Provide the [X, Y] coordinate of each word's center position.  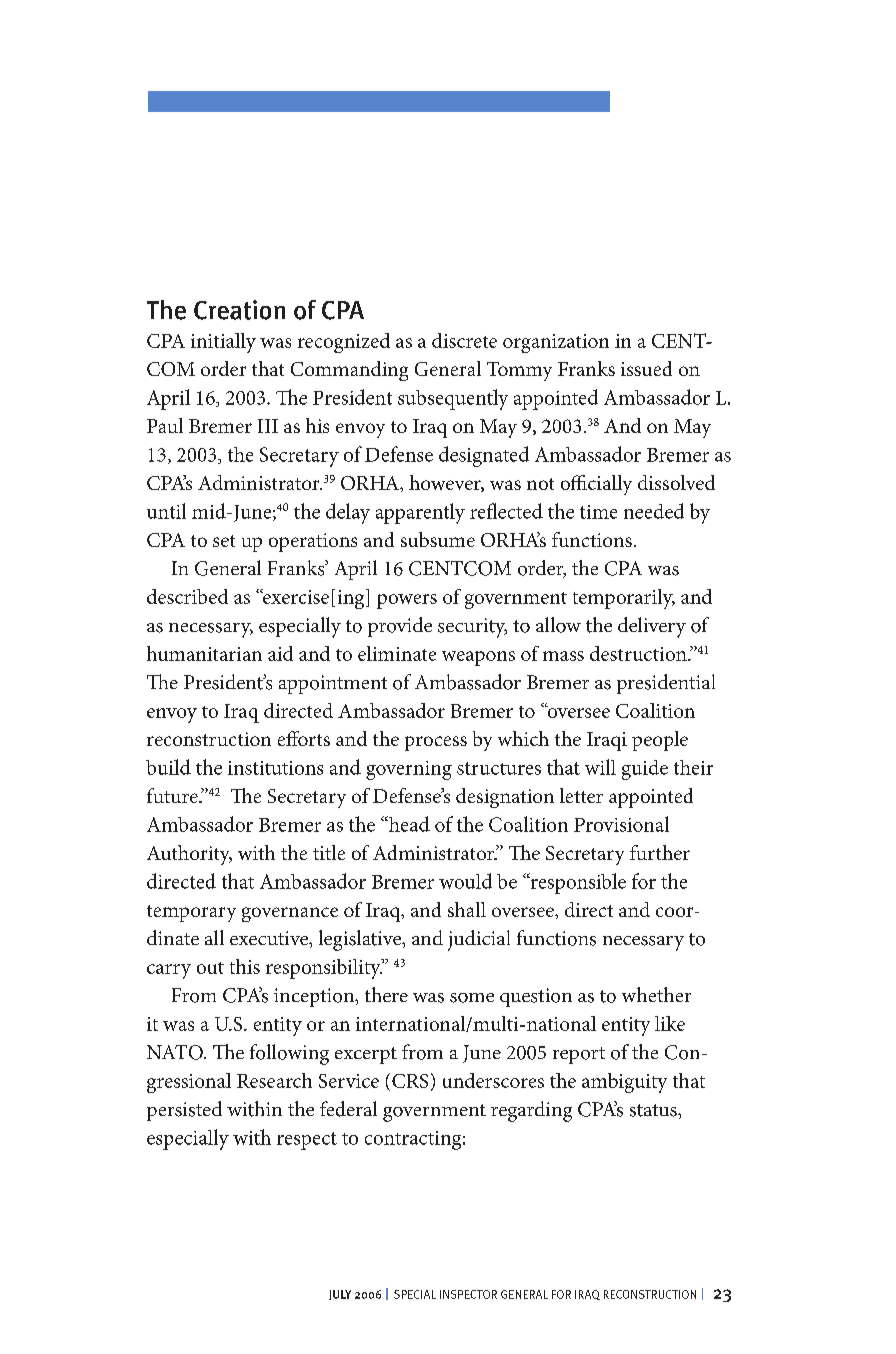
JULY [340, 1295]
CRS [410, 1081]
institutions [275, 768]
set [224, 541]
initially [223, 343]
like [670, 1023]
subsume [438, 539]
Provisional [621, 824]
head [408, 824]
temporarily [624, 599]
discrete [464, 340]
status [654, 1110]
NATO [176, 1052]
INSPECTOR [468, 1294]
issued [646, 368]
